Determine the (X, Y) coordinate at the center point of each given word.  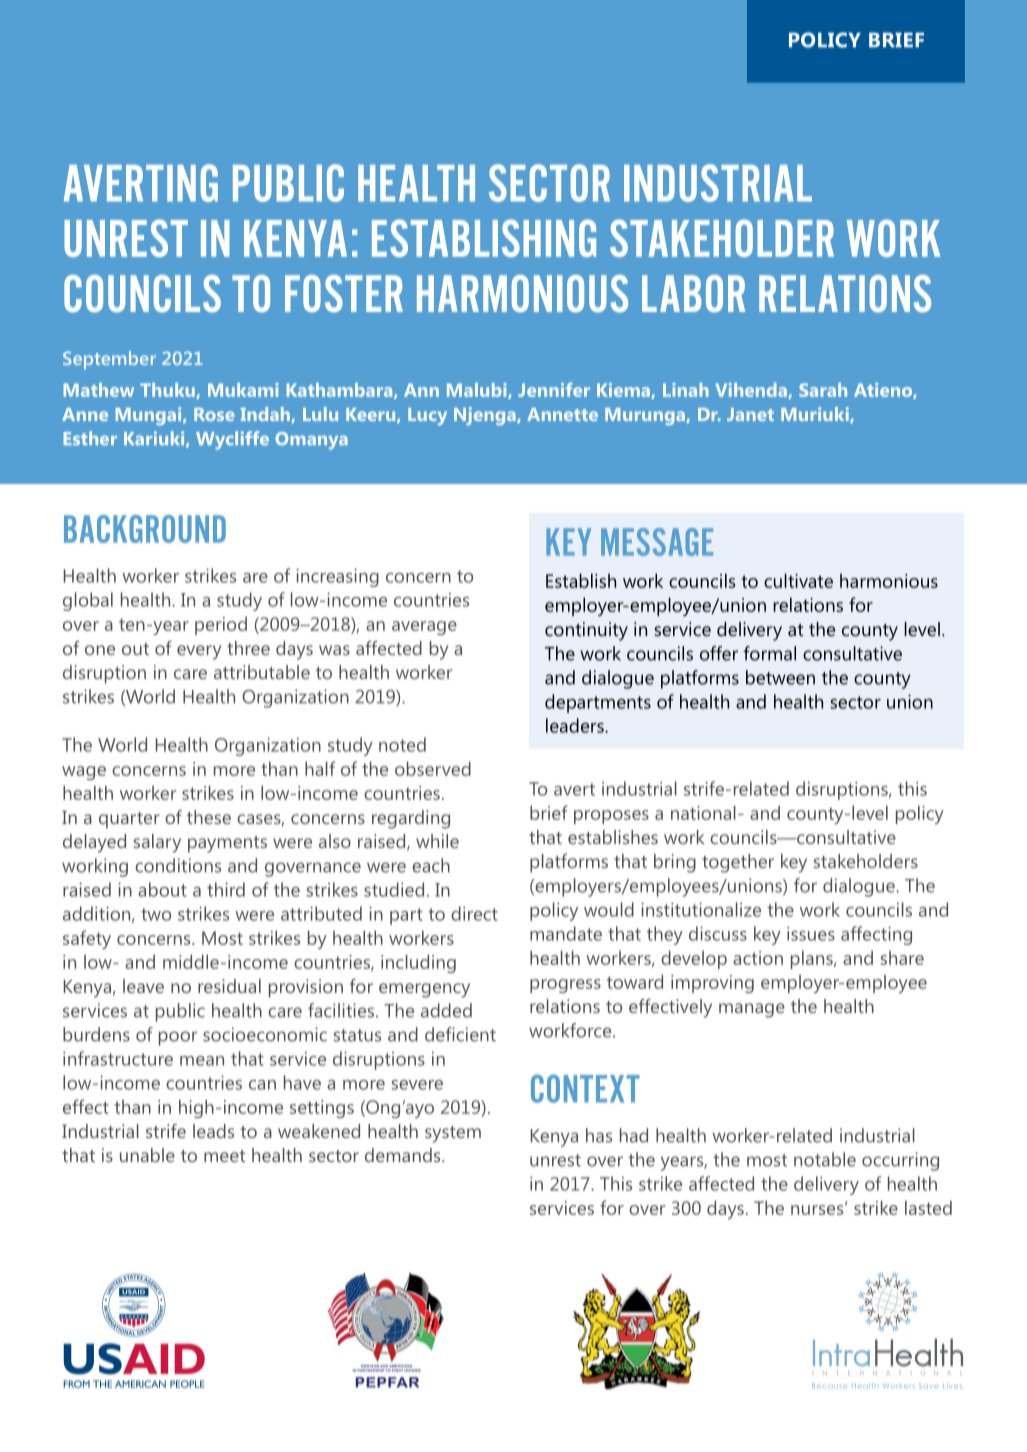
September (109, 360)
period (221, 626)
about (162, 889)
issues (811, 933)
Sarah (823, 390)
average (424, 628)
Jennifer (554, 389)
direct (474, 913)
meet (224, 1156)
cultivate (798, 580)
